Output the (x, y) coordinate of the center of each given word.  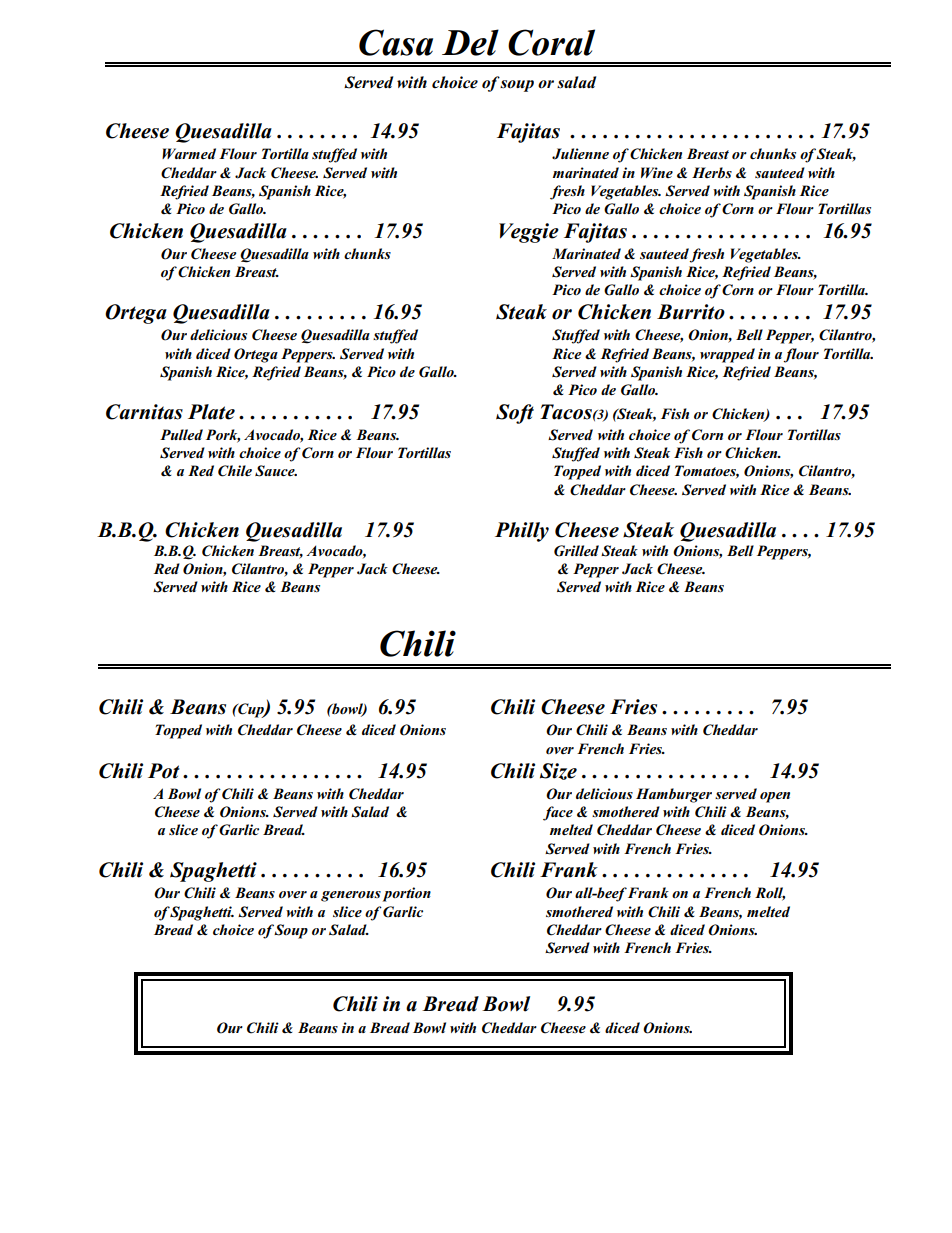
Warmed (189, 153)
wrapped (727, 355)
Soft (515, 414)
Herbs (712, 172)
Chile (235, 471)
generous (351, 896)
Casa (396, 42)
